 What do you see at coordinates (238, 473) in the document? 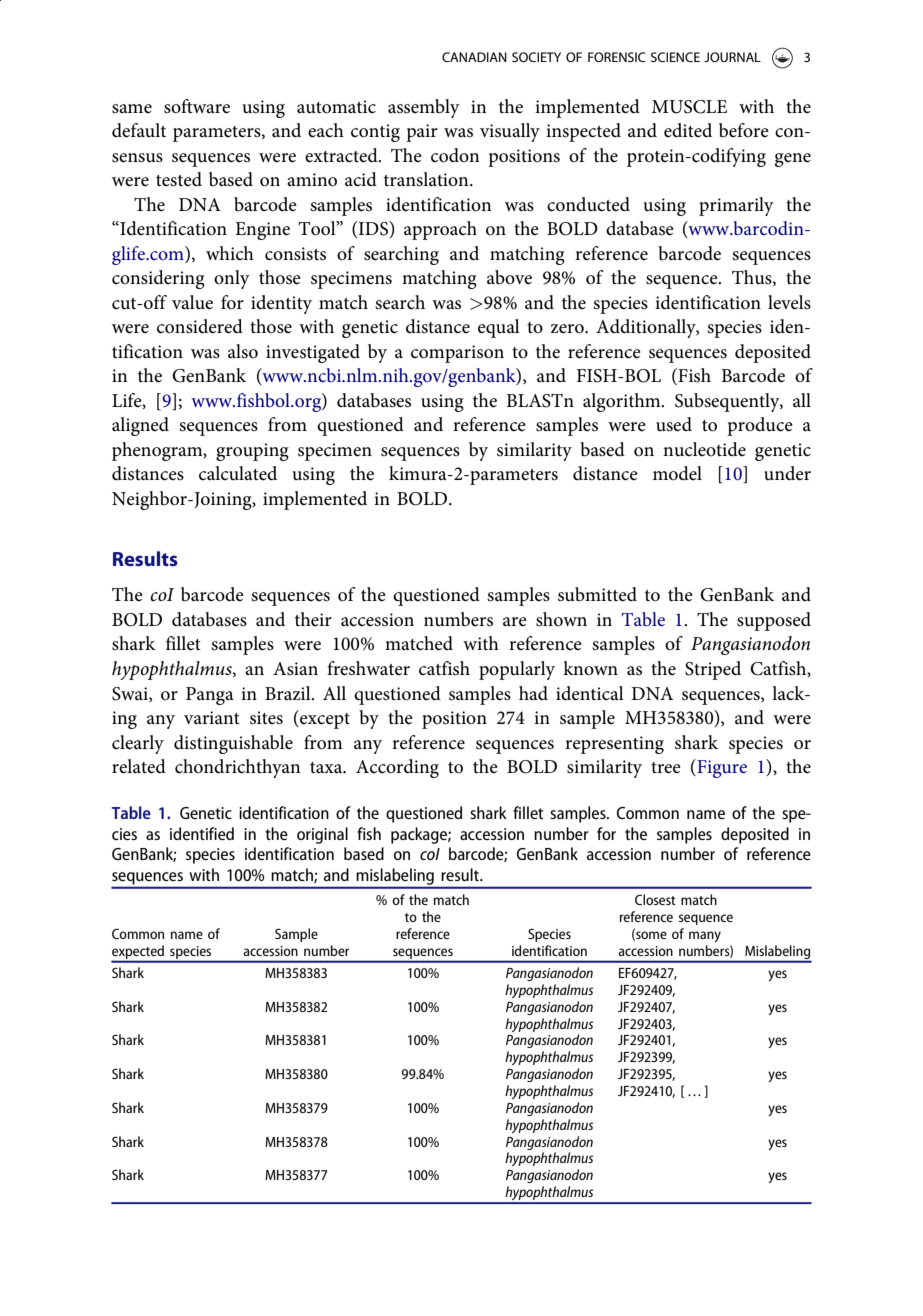
I see `calculated` at bounding box center [238, 473].
